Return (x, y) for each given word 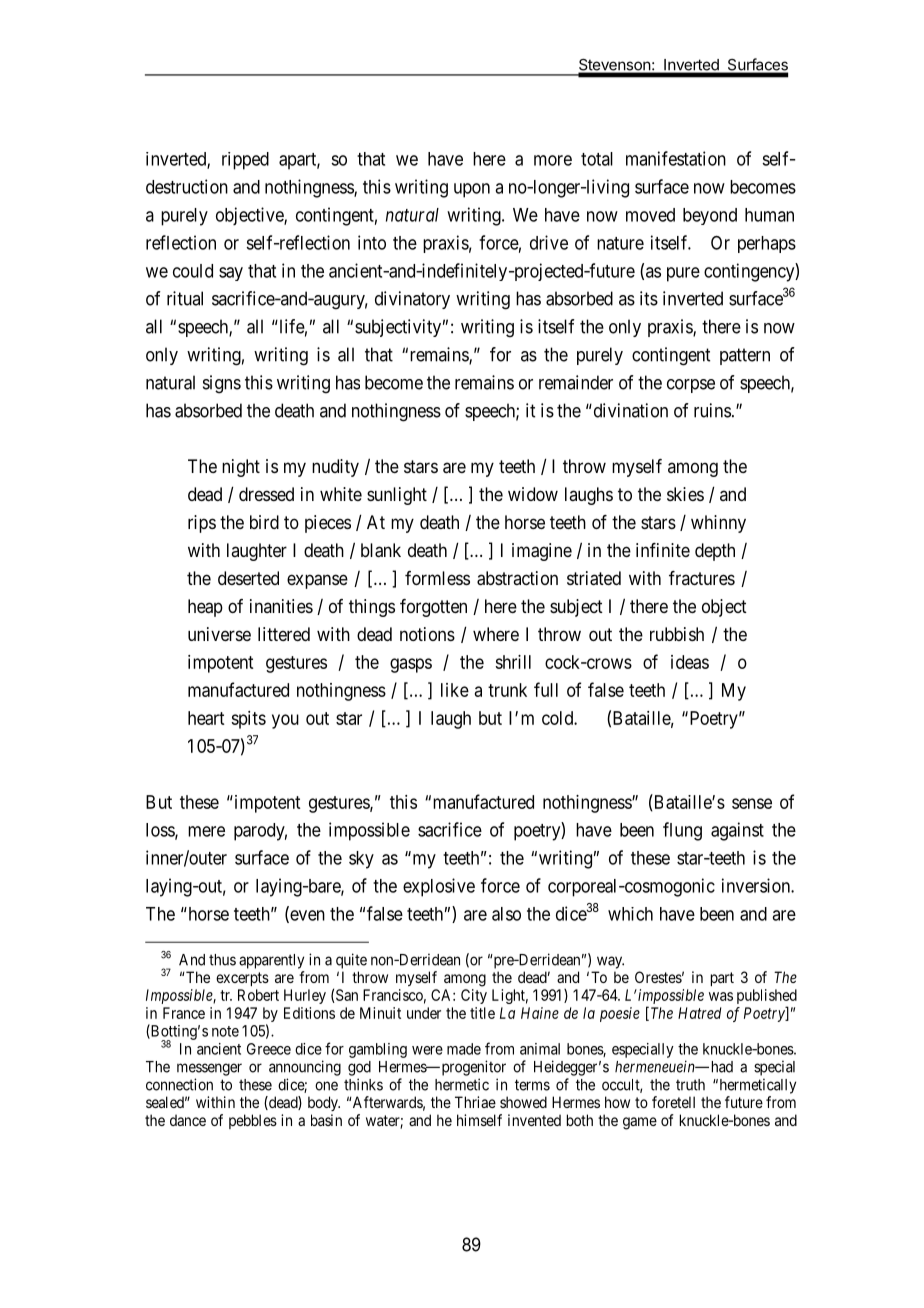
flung (682, 831)
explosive (439, 887)
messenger (209, 1069)
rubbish (677, 634)
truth (690, 1085)
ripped (245, 161)
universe (219, 634)
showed (523, 1102)
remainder (576, 382)
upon (472, 190)
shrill (513, 662)
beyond (710, 216)
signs (222, 384)
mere (206, 831)
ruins (712, 410)
